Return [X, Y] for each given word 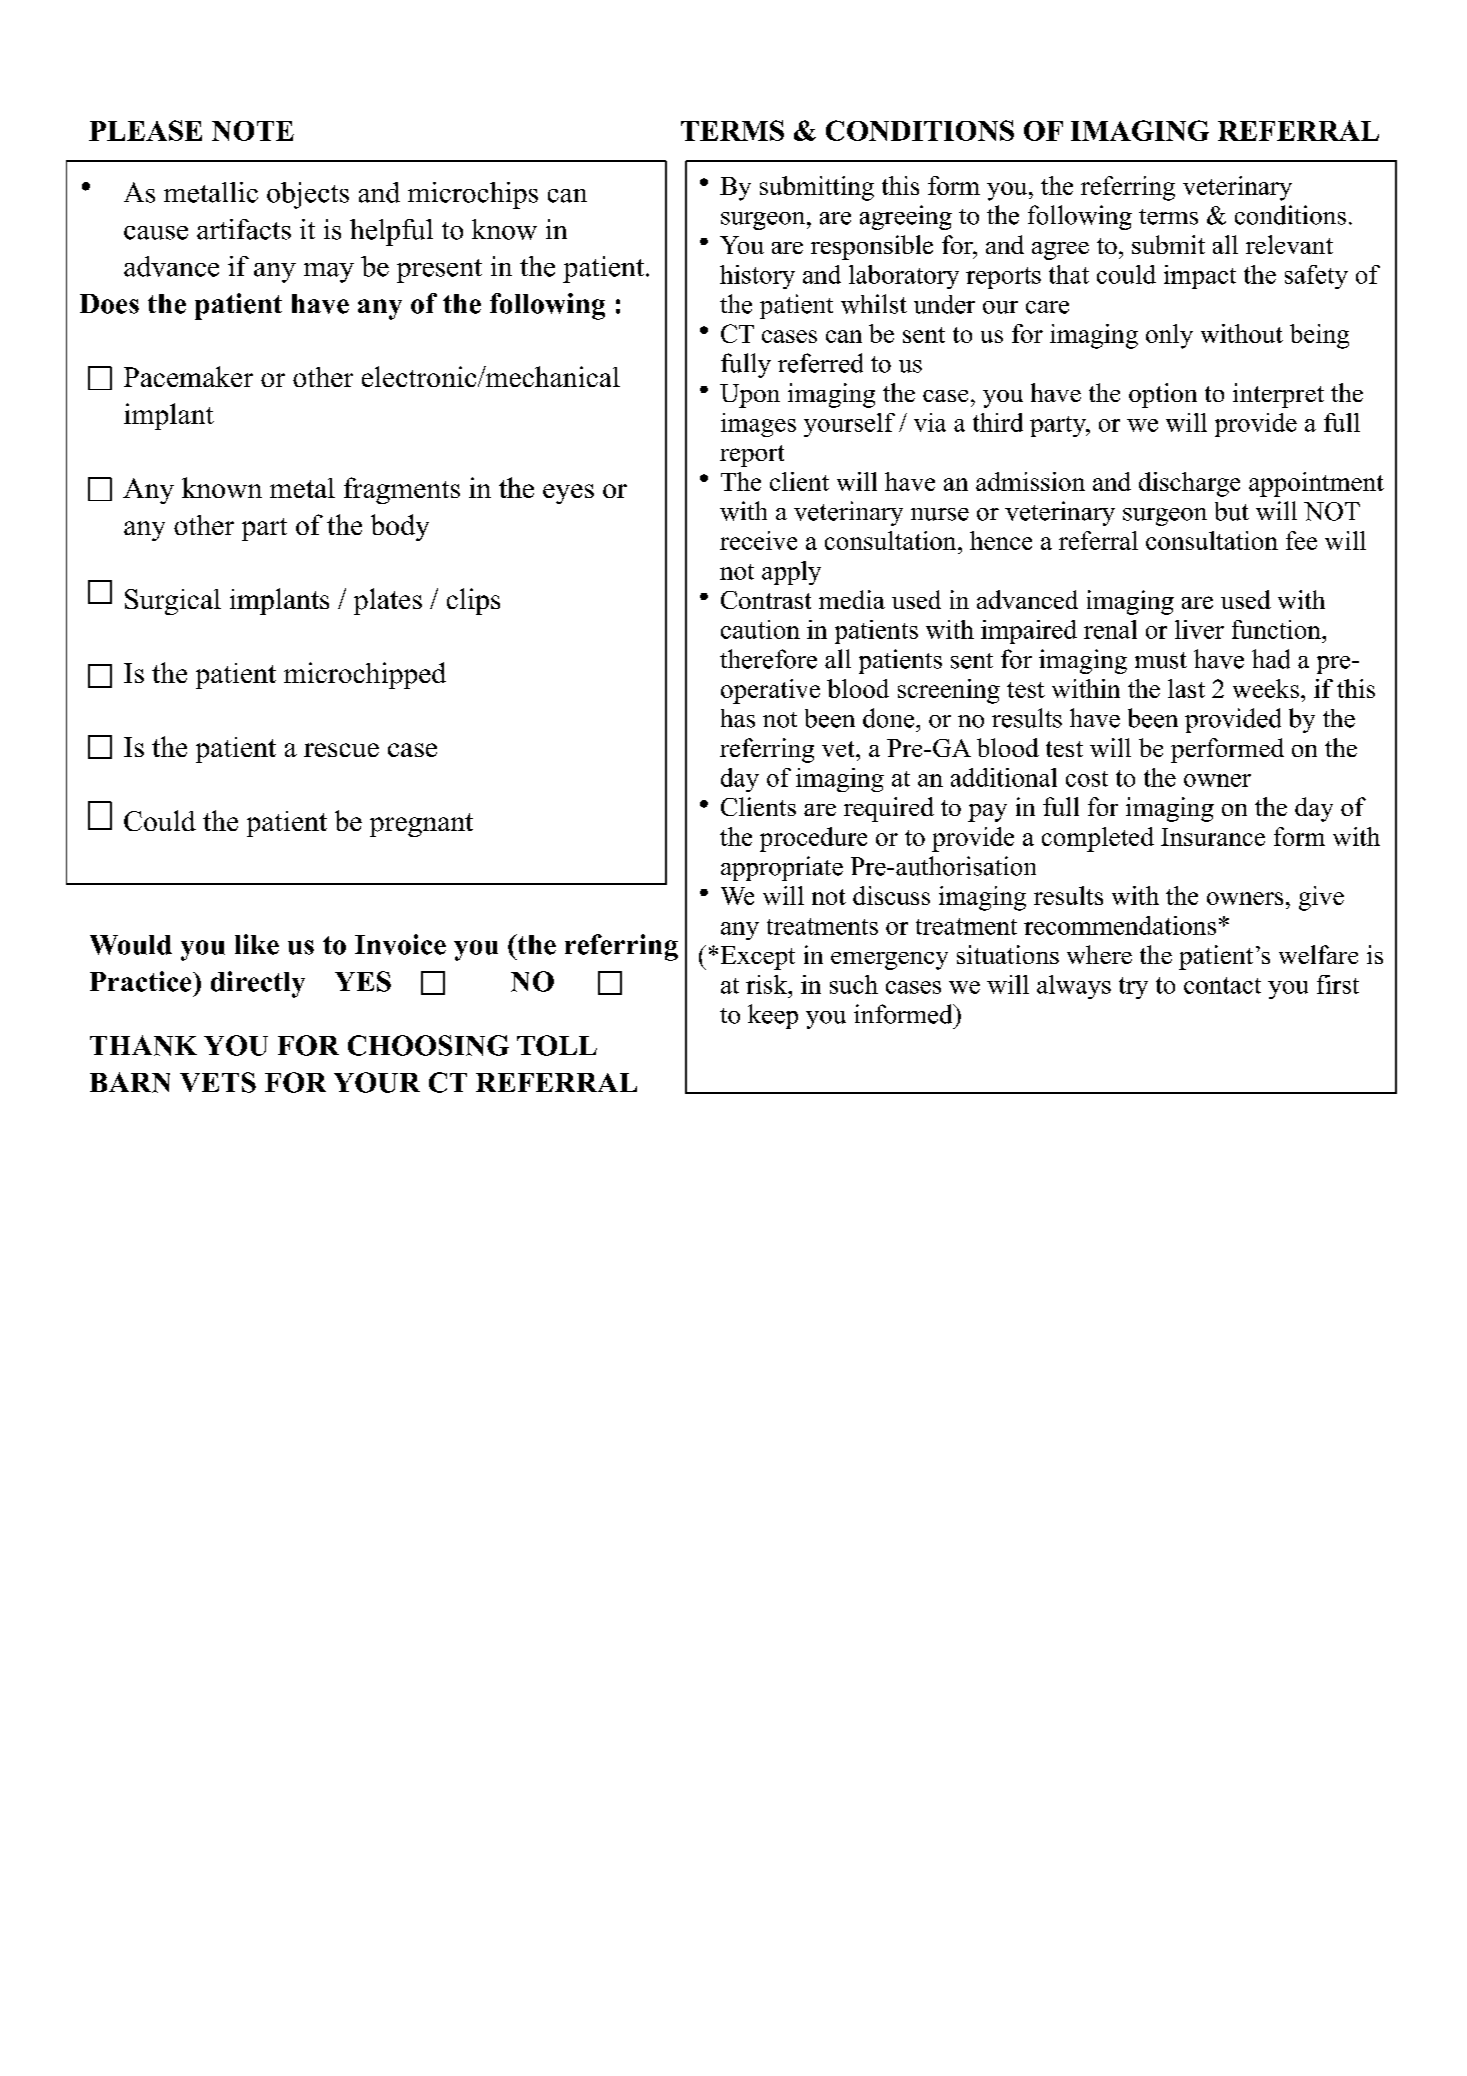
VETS [218, 1082]
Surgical [173, 602]
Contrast [766, 600]
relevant [1289, 244]
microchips [473, 195]
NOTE [253, 131]
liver [1199, 629]
